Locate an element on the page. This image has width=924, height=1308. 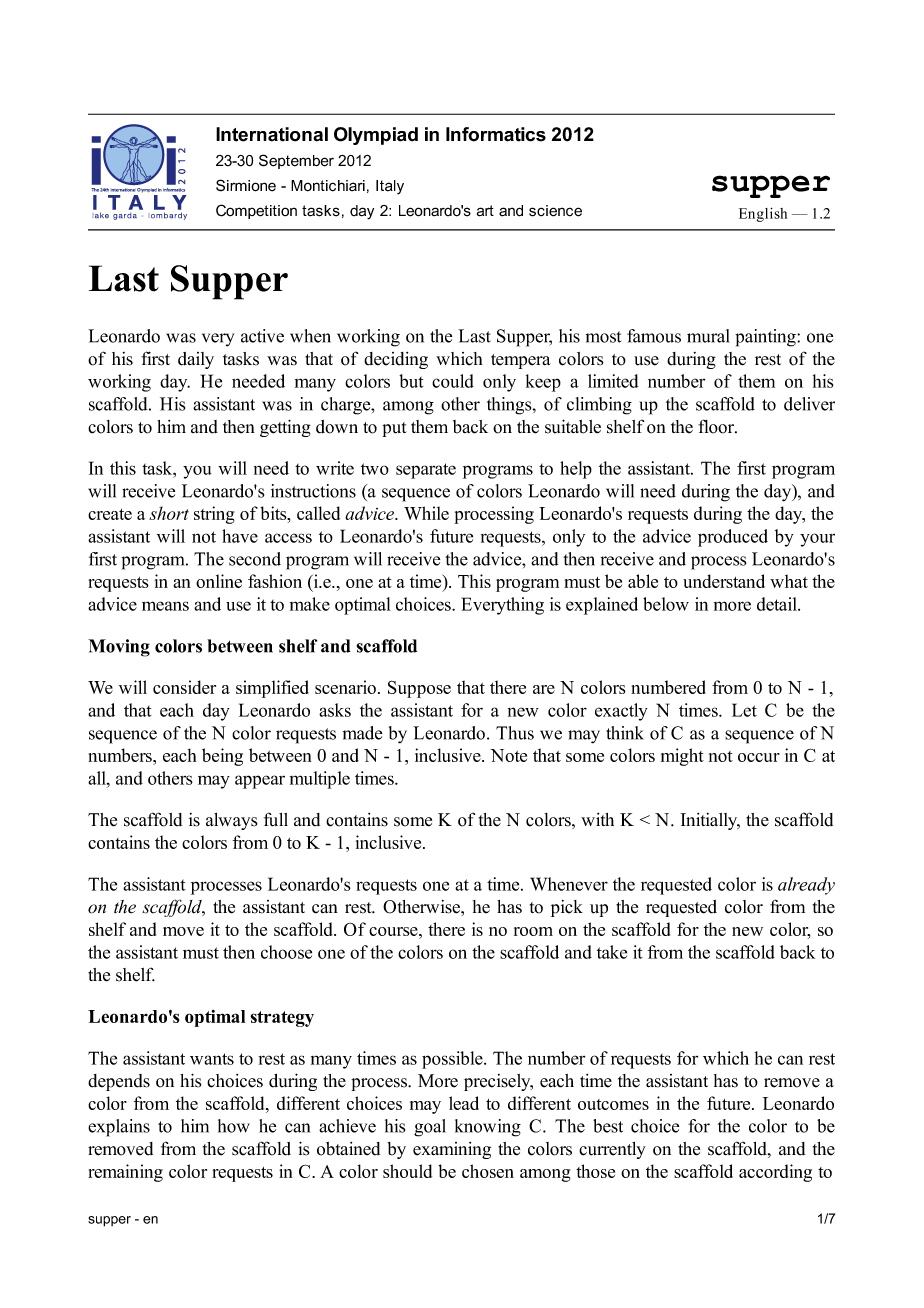
Initially is located at coordinates (710, 821).
